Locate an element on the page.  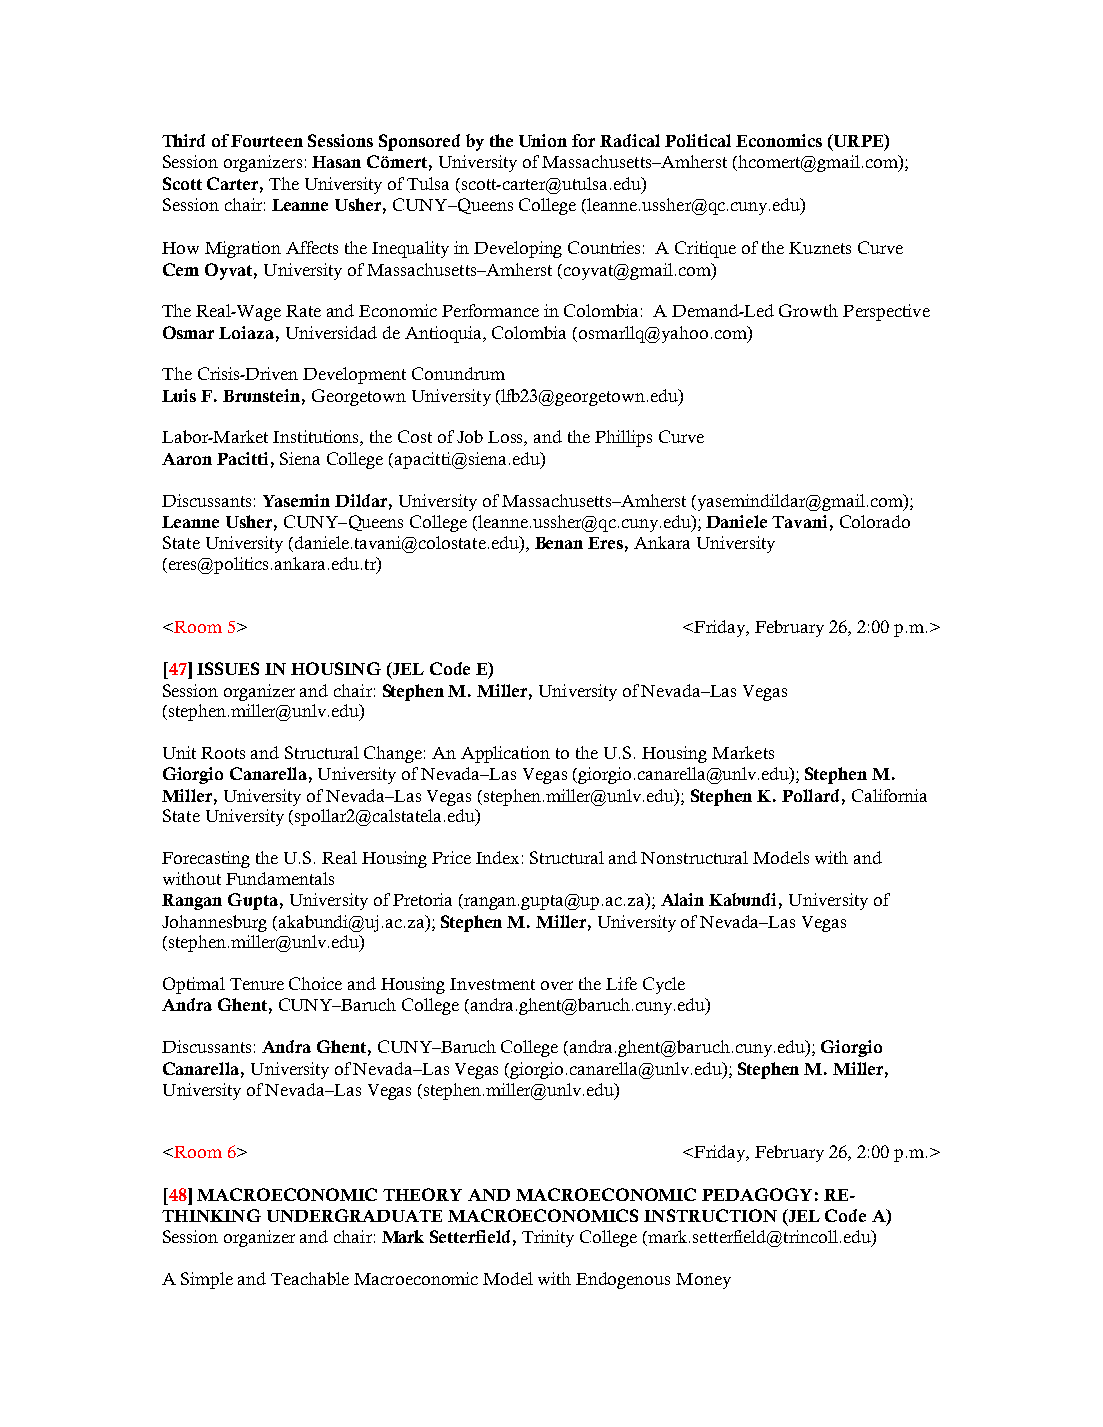
Teachable is located at coordinates (310, 1278).
